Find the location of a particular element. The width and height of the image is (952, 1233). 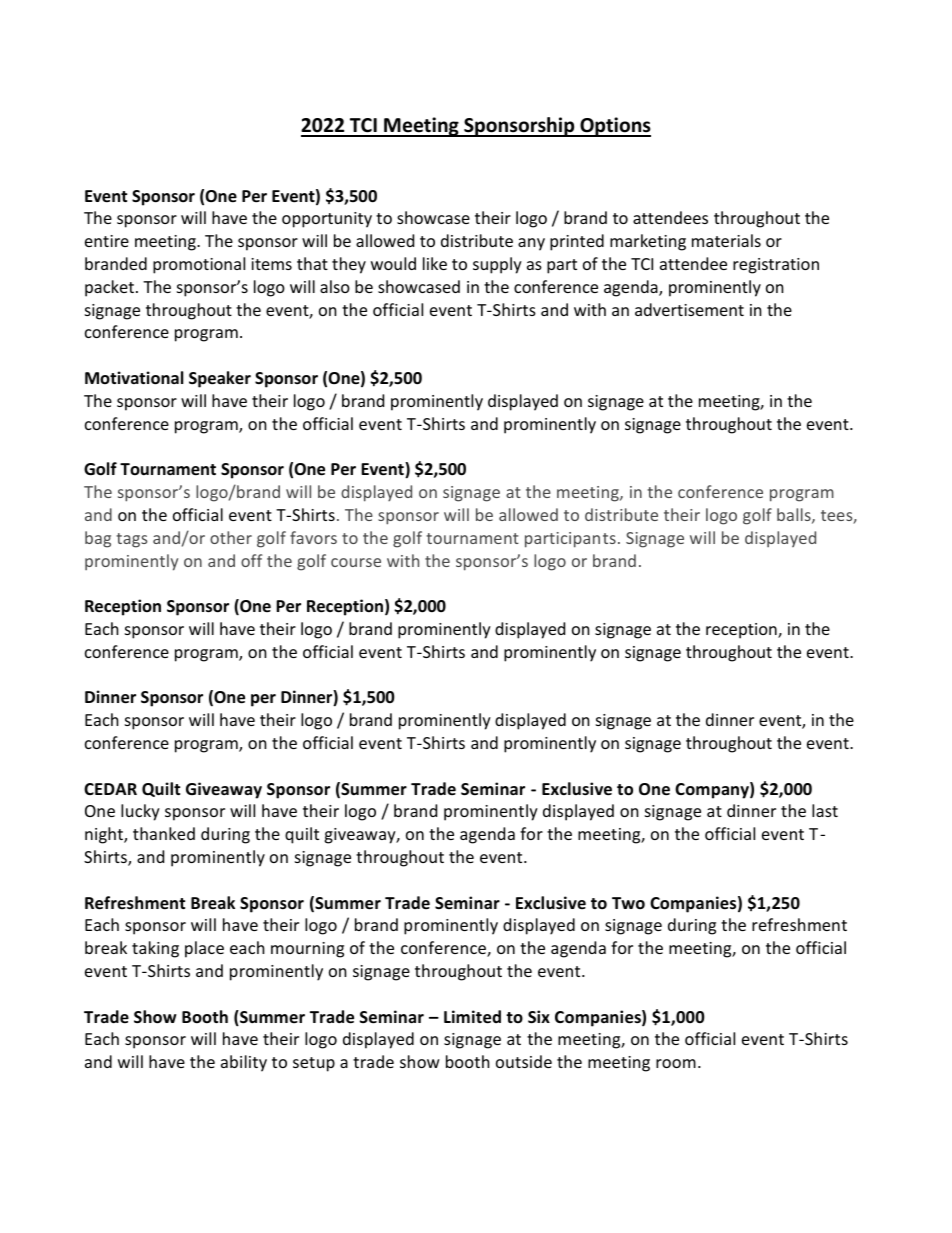

materials is located at coordinates (726, 240).
